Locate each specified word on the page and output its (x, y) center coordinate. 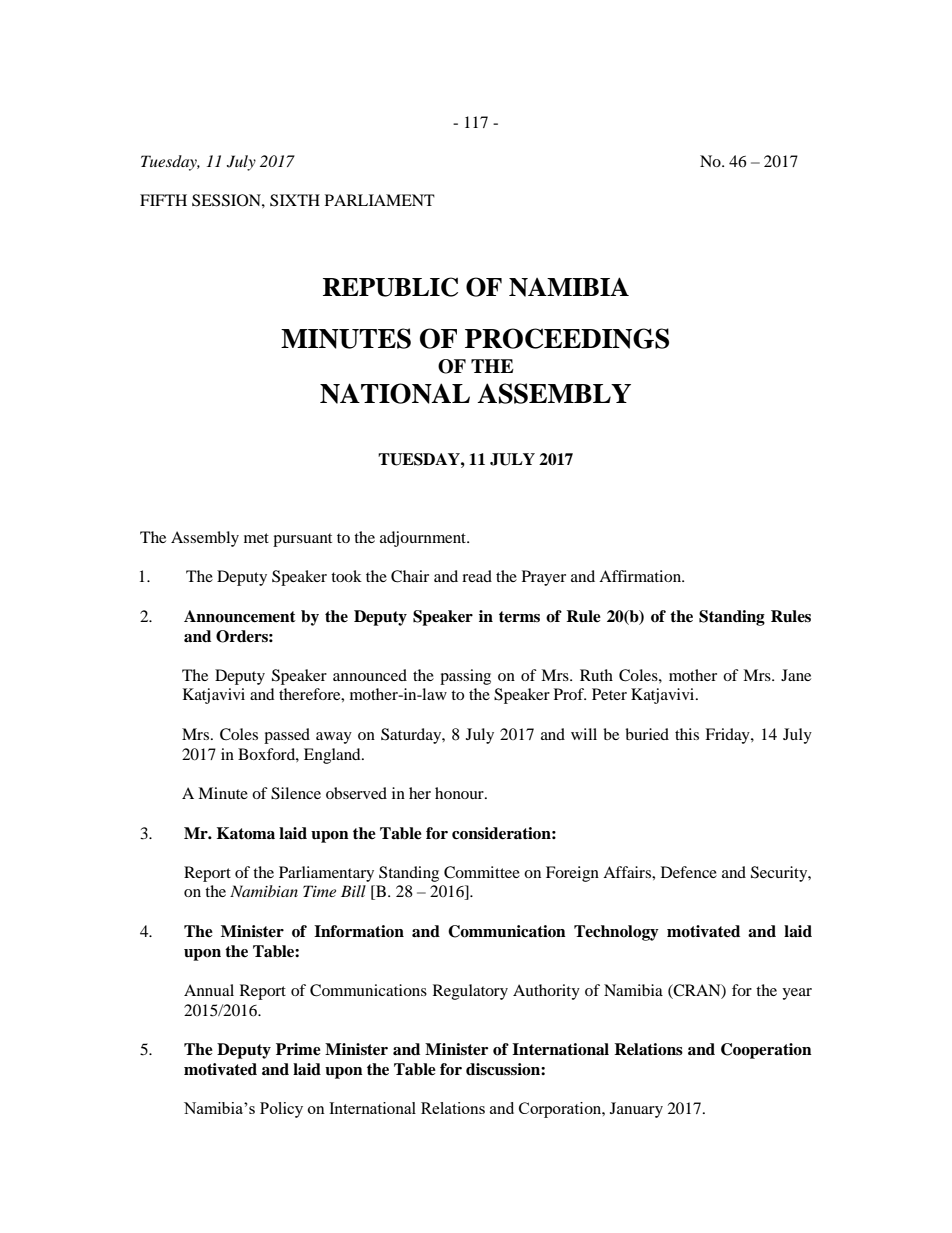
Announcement (240, 616)
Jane (796, 675)
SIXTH (295, 200)
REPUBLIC (390, 287)
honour (460, 793)
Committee (482, 872)
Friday (728, 736)
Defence (689, 872)
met (256, 538)
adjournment (424, 539)
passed (287, 736)
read (477, 576)
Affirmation (641, 576)
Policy (281, 1110)
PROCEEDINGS (567, 338)
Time (319, 891)
